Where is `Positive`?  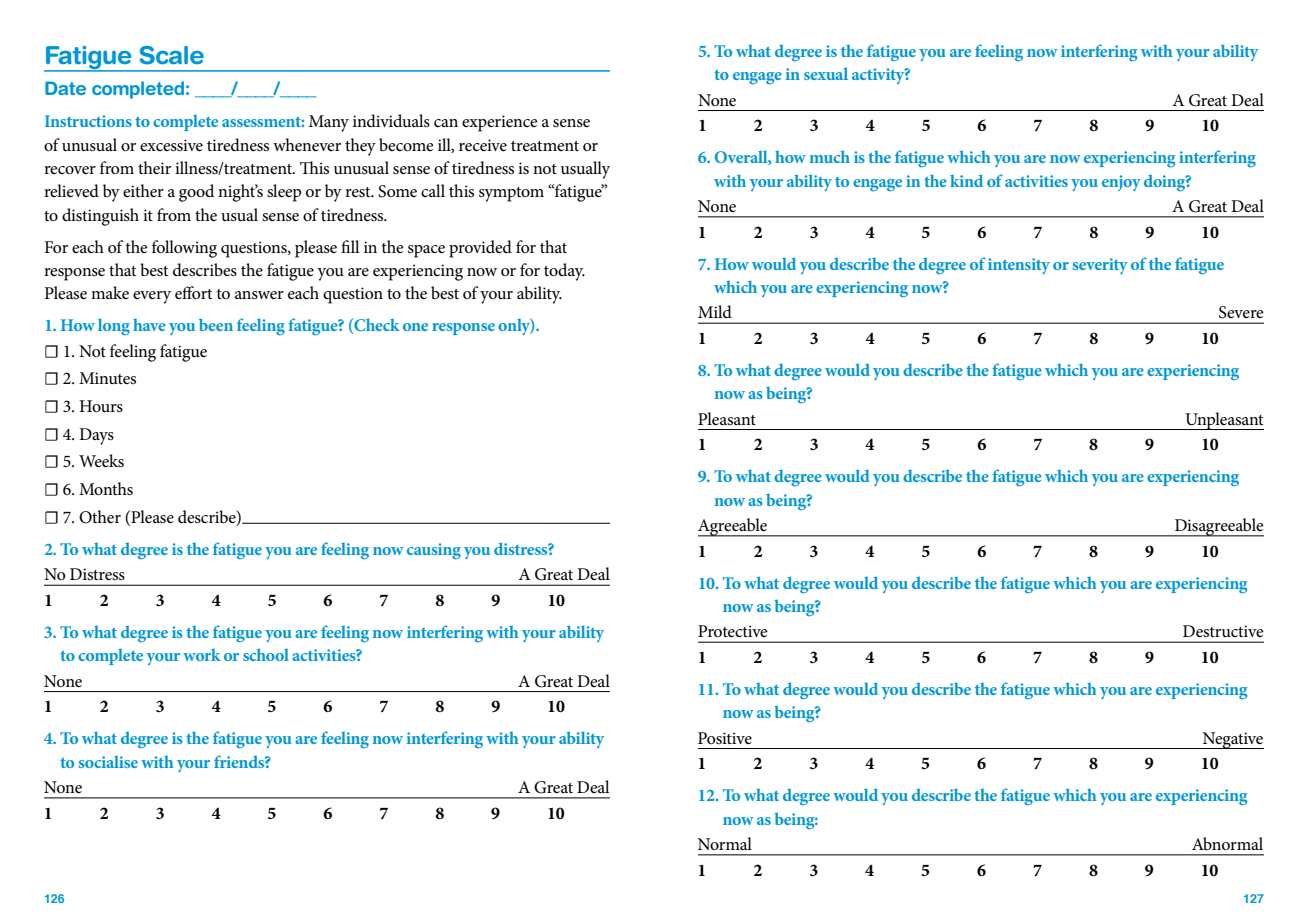
Positive is located at coordinates (725, 738).
